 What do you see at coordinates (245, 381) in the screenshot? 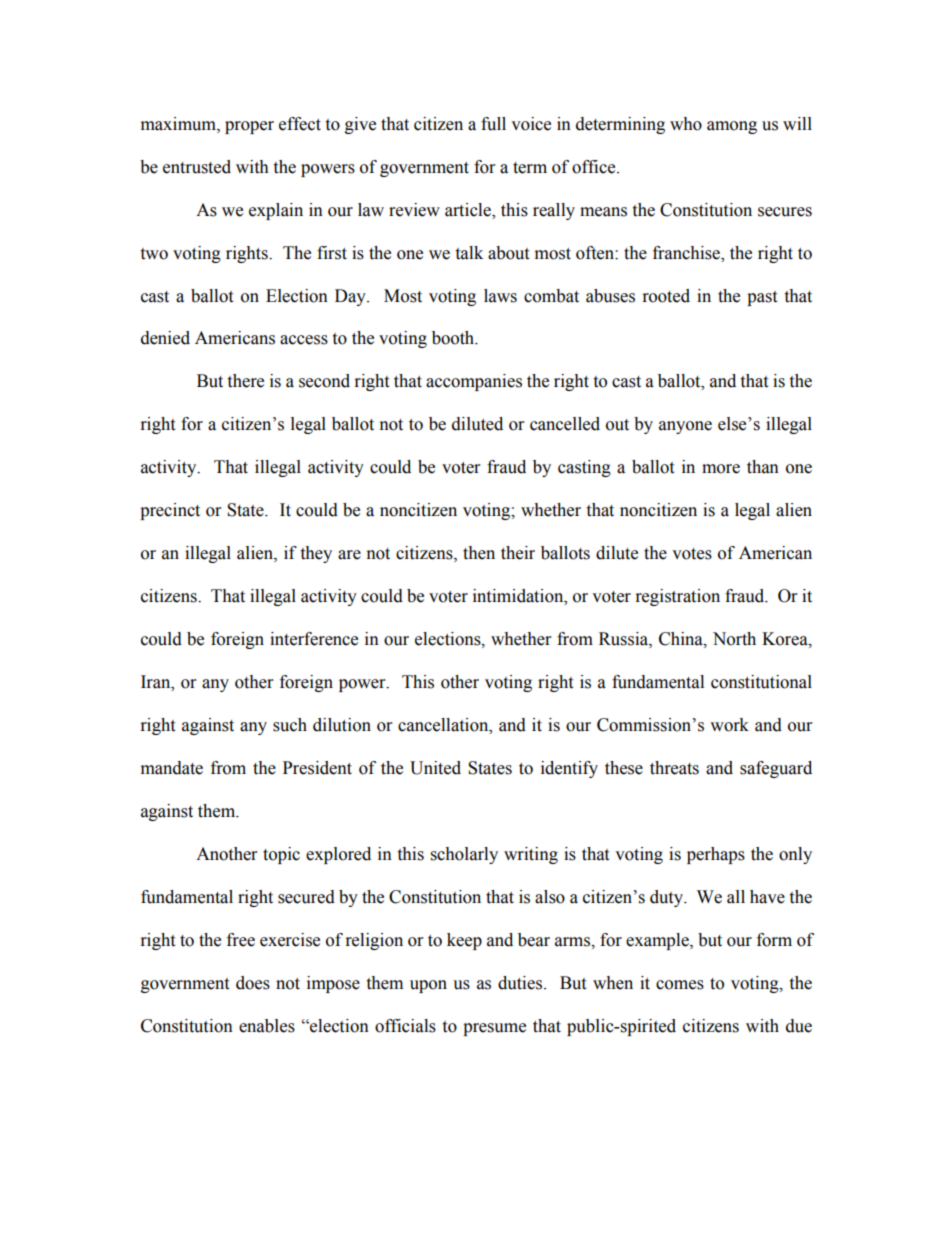
I see `there` at bounding box center [245, 381].
